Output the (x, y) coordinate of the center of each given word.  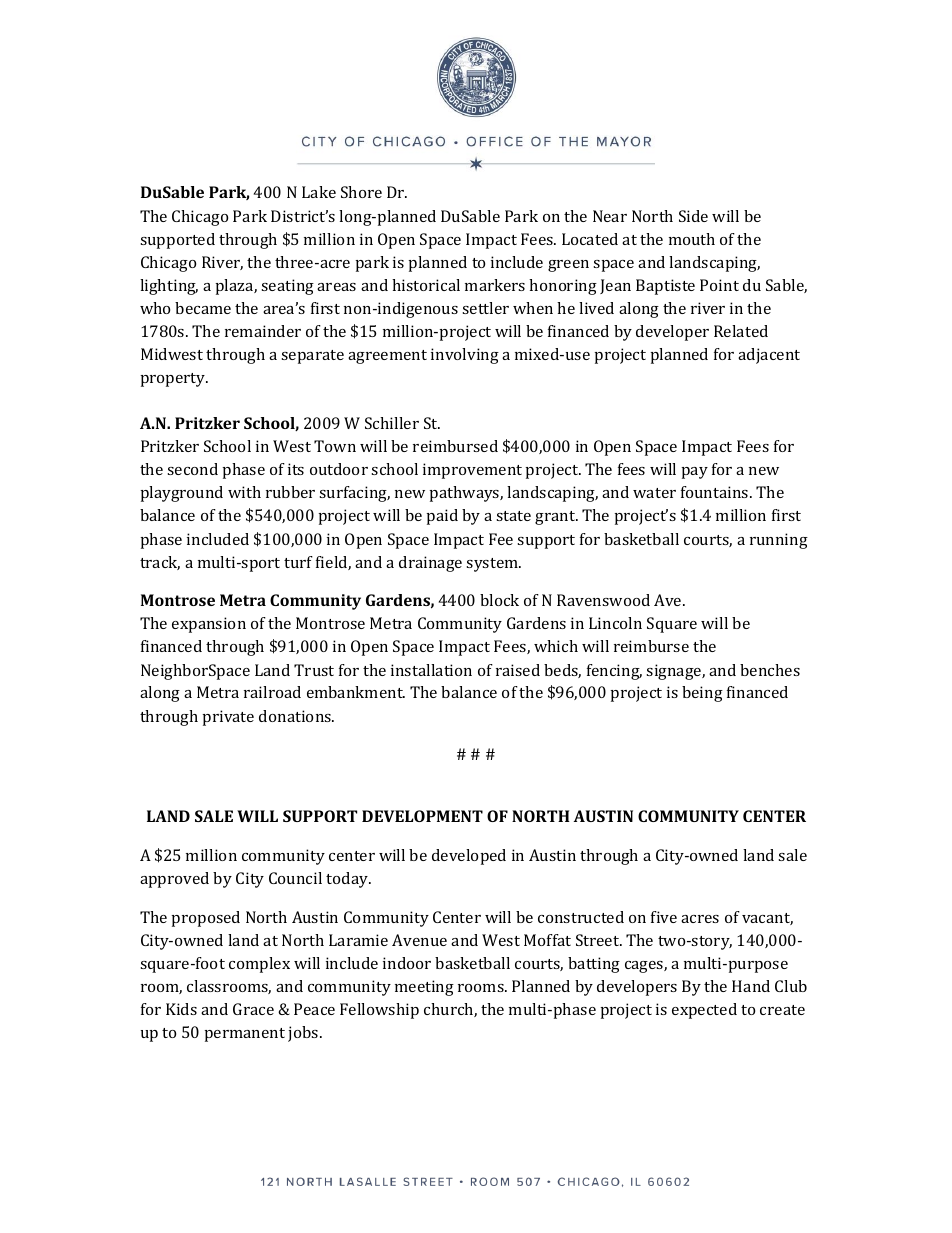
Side (693, 216)
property (174, 380)
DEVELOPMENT (422, 816)
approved (174, 880)
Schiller (392, 423)
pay (695, 473)
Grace (253, 1009)
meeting (424, 988)
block (499, 600)
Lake (319, 192)
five (664, 917)
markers (495, 285)
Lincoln (615, 623)
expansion (209, 625)
